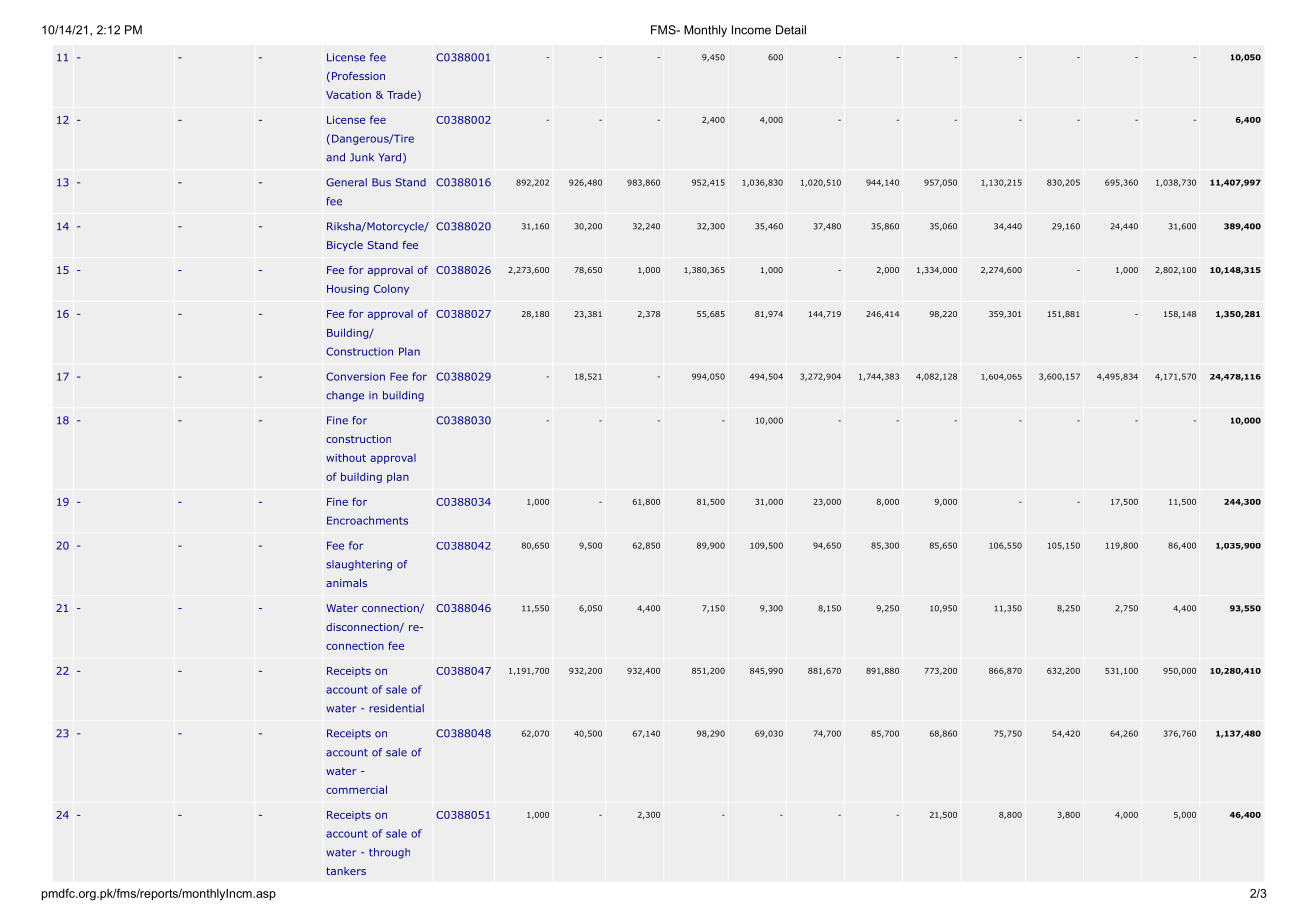 Image resolution: width=1308 pixels, height=924 pixels. Describe the element at coordinates (356, 789) in the image. I see `commercial` at that location.
